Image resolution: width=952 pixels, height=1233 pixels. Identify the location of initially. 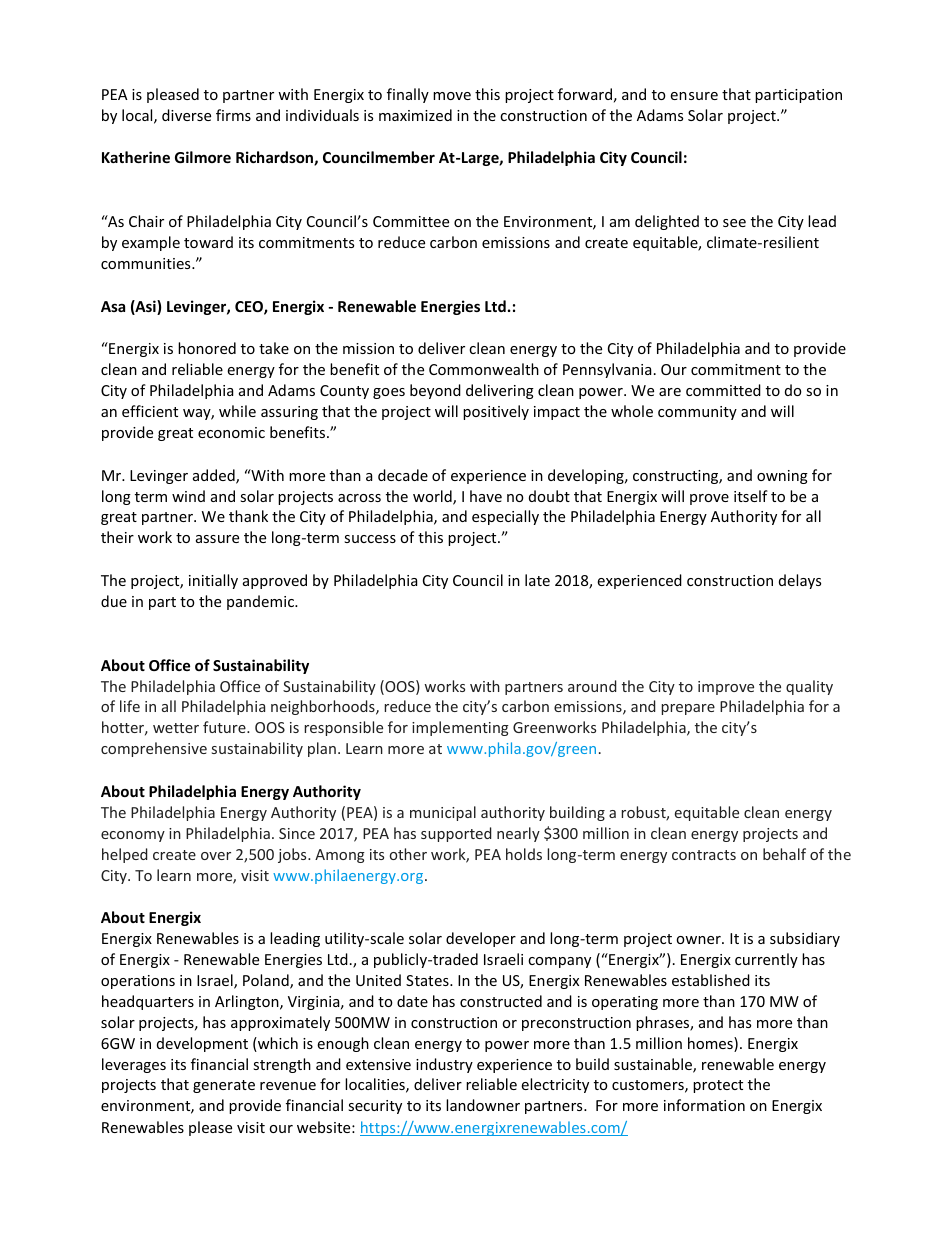
(213, 581).
